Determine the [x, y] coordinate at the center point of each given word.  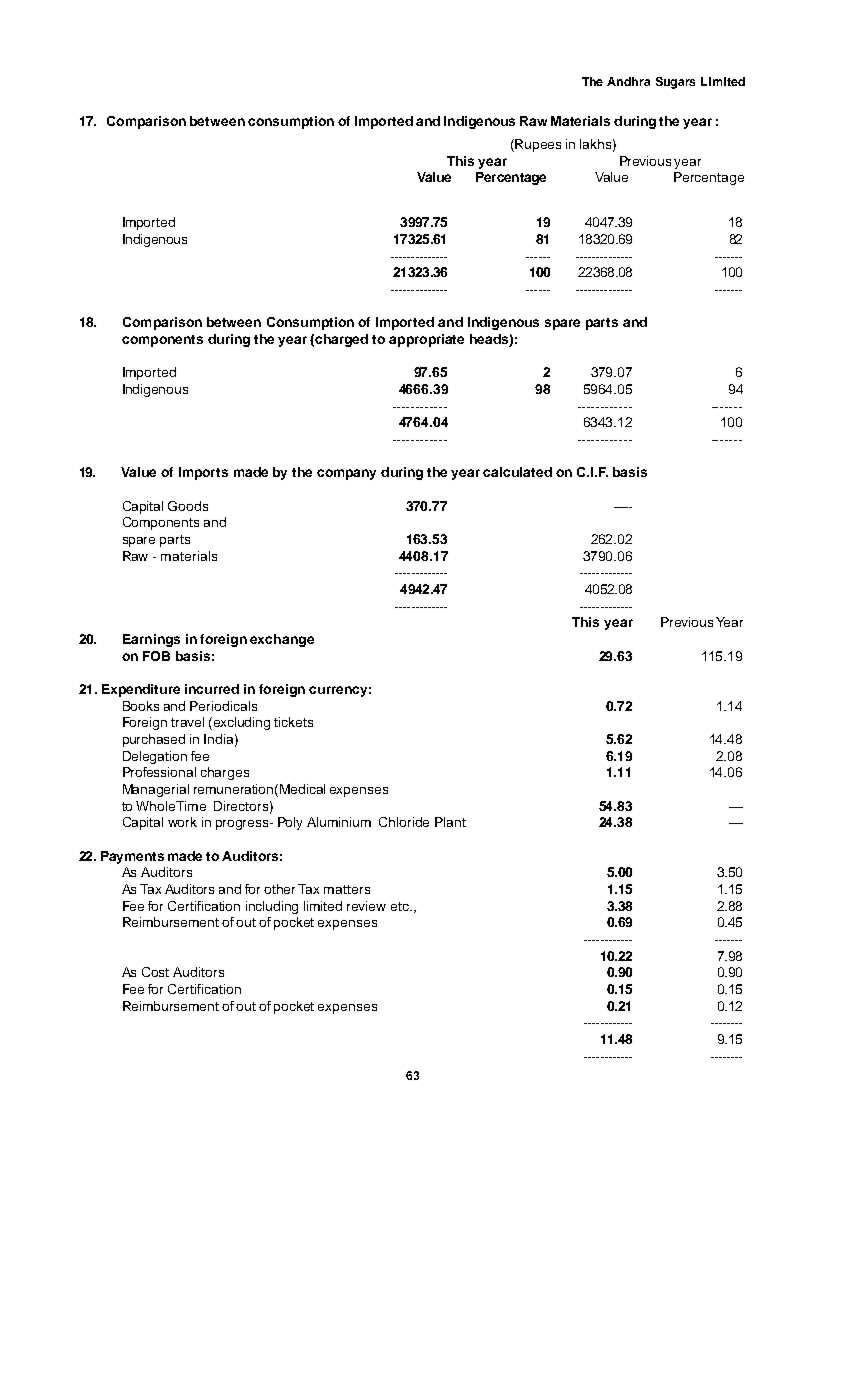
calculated [517, 472]
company [346, 474]
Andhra [628, 81]
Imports [203, 473]
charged [341, 340]
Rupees [538, 145]
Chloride [404, 822]
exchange [282, 640]
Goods [188, 506]
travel [187, 722]
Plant [450, 822]
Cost [155, 972]
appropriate [426, 340]
